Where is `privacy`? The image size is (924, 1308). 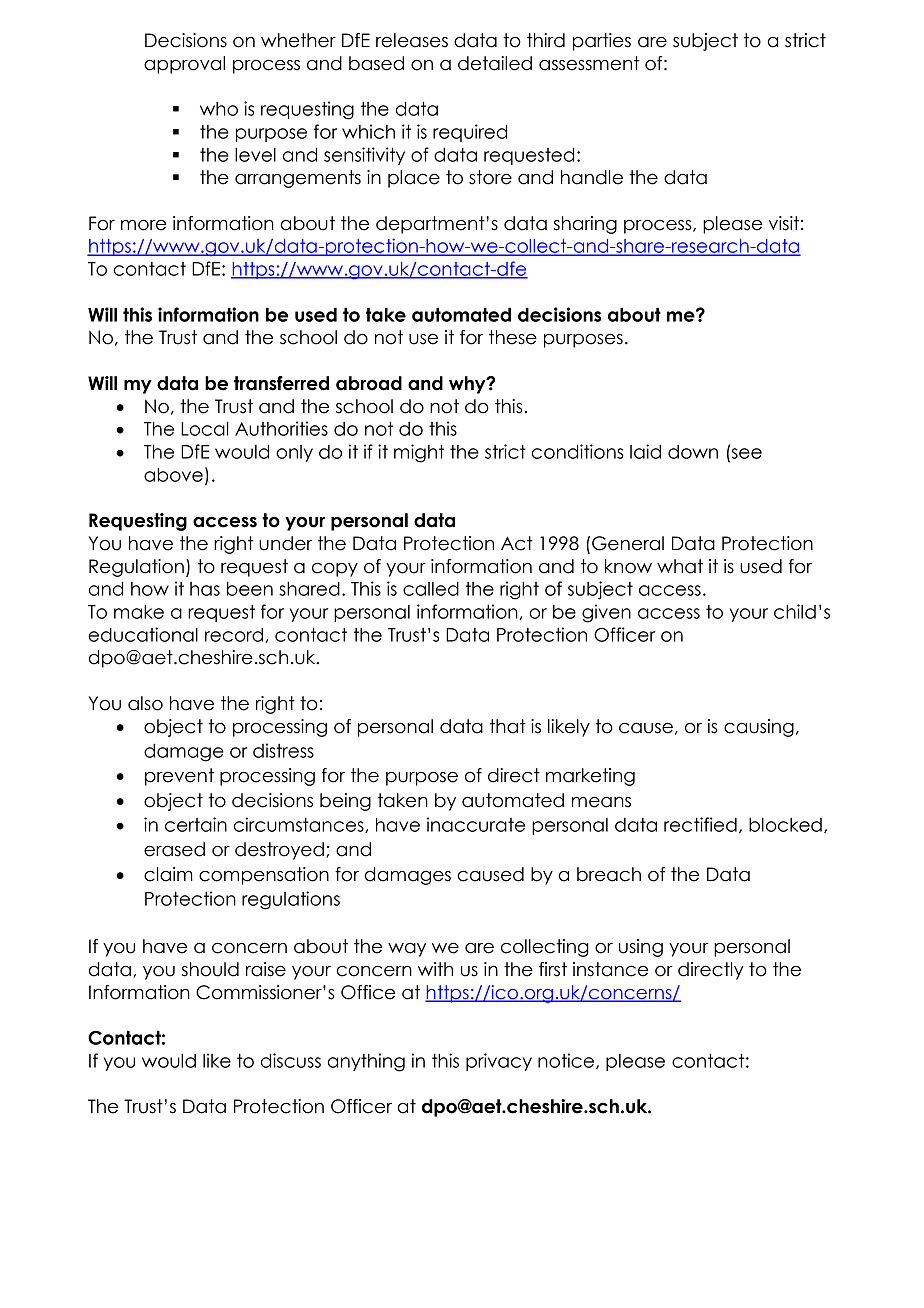
privacy is located at coordinates (499, 1062).
